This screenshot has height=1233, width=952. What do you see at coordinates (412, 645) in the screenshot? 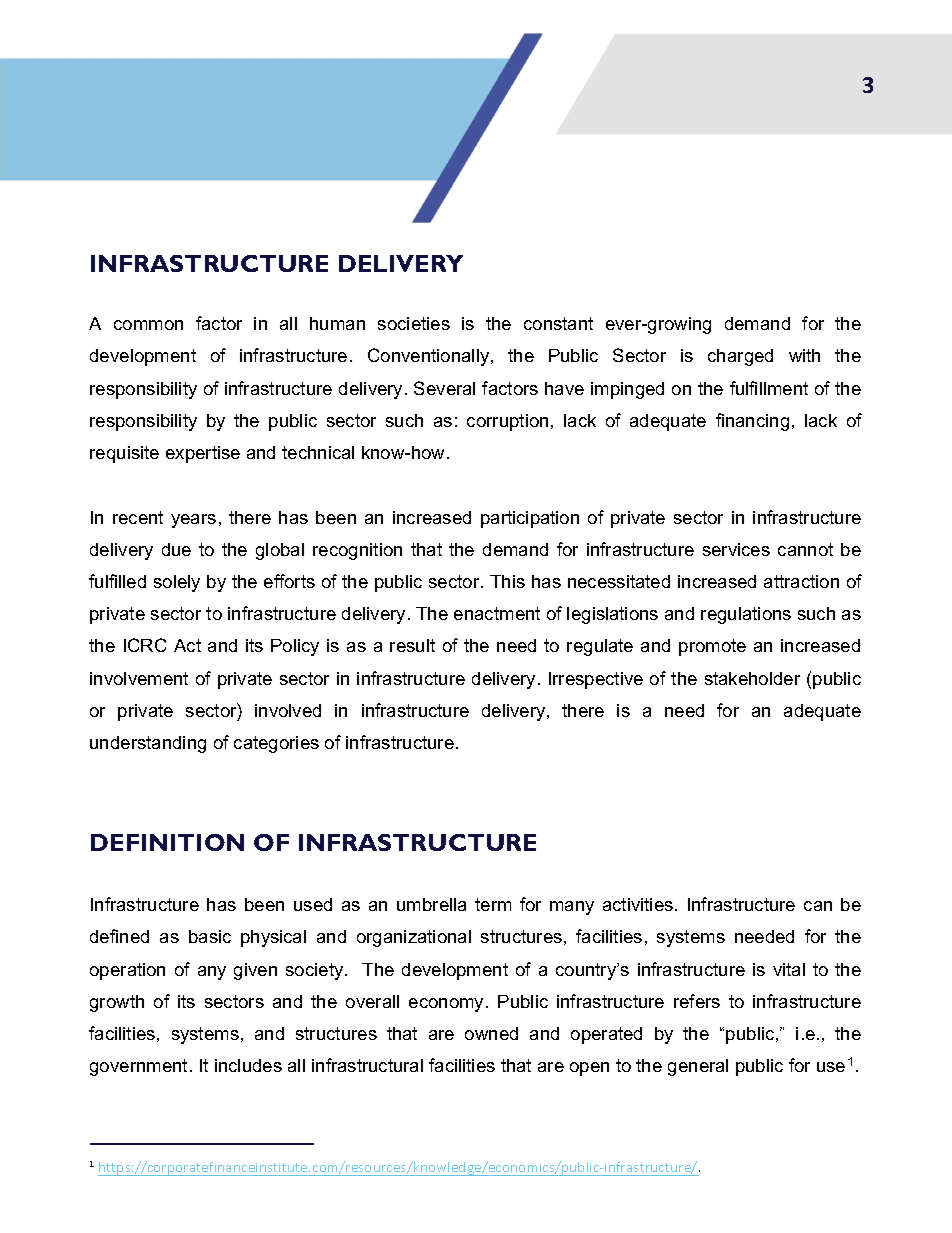
I see `result` at bounding box center [412, 645].
